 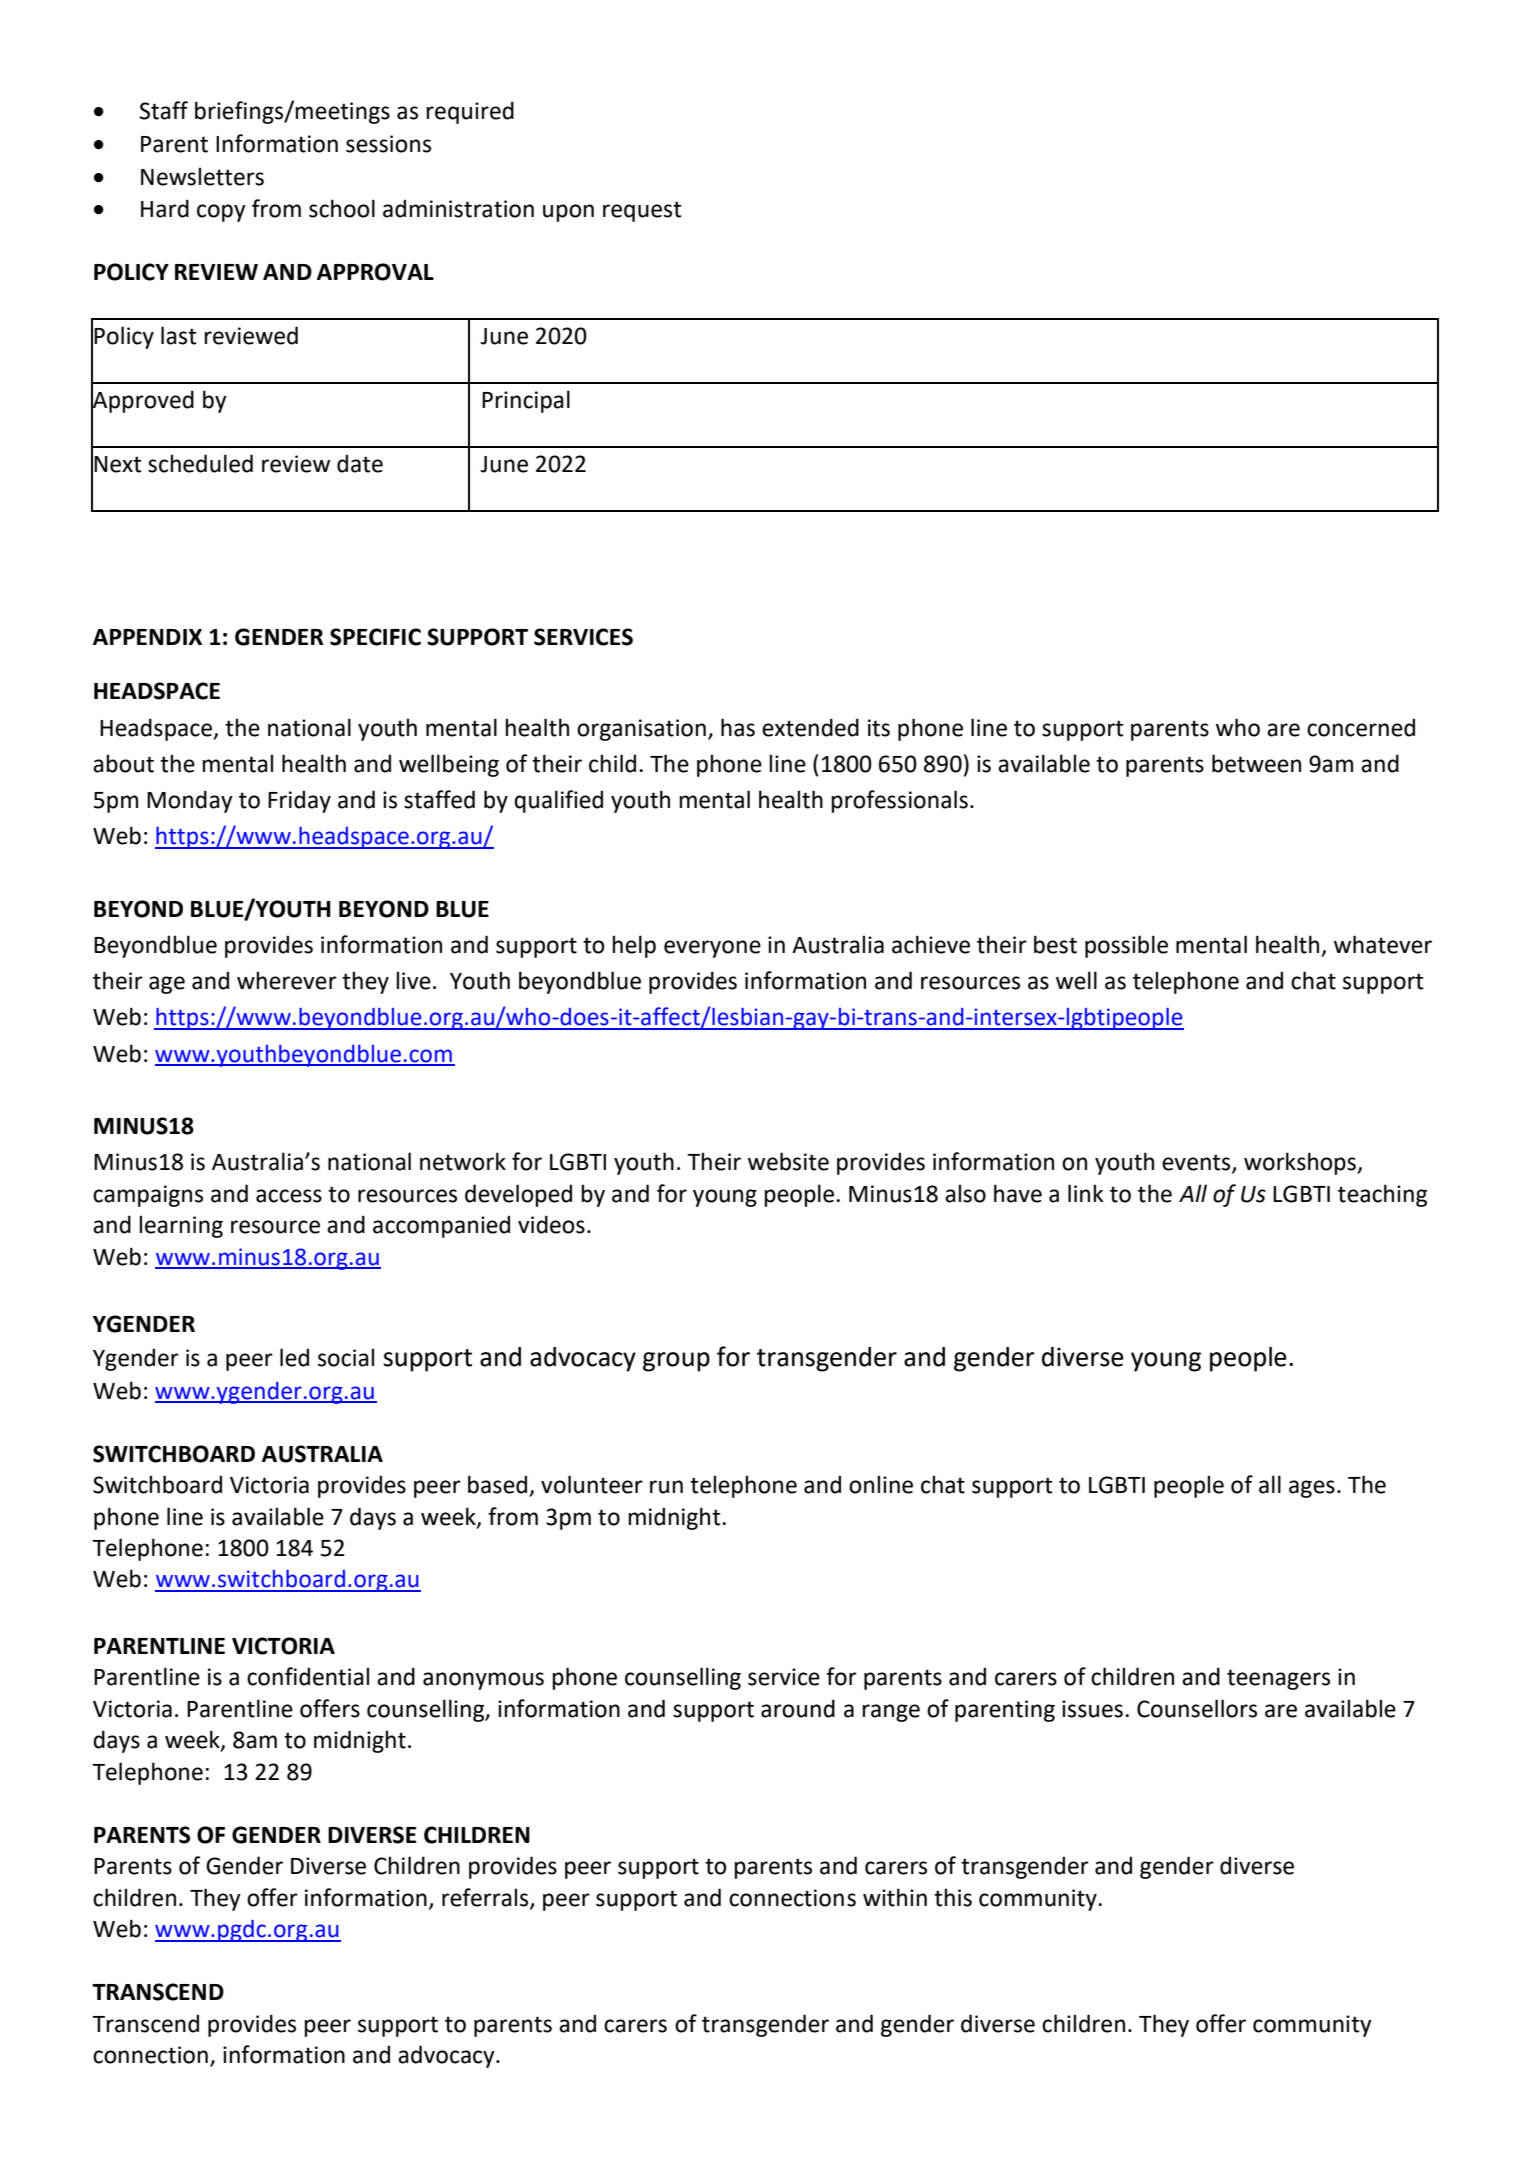 What do you see at coordinates (202, 176) in the screenshot?
I see `Newsletters` at bounding box center [202, 176].
